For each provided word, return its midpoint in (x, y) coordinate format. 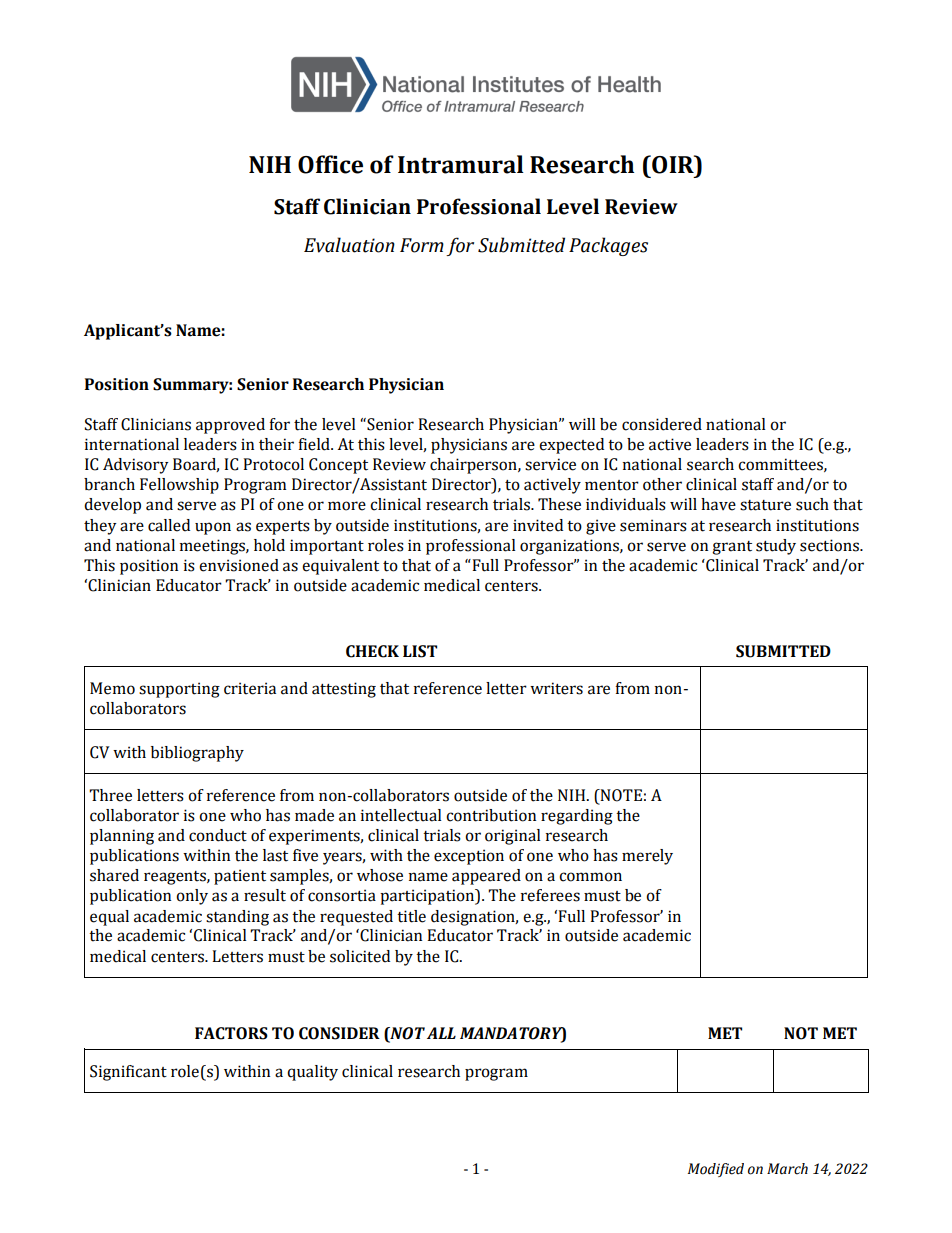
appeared (486, 877)
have (718, 504)
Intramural (461, 164)
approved (230, 426)
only (192, 897)
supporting (179, 690)
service (550, 464)
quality (312, 1073)
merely (647, 857)
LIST (420, 651)
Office (330, 164)
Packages (608, 246)
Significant (128, 1073)
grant (732, 548)
